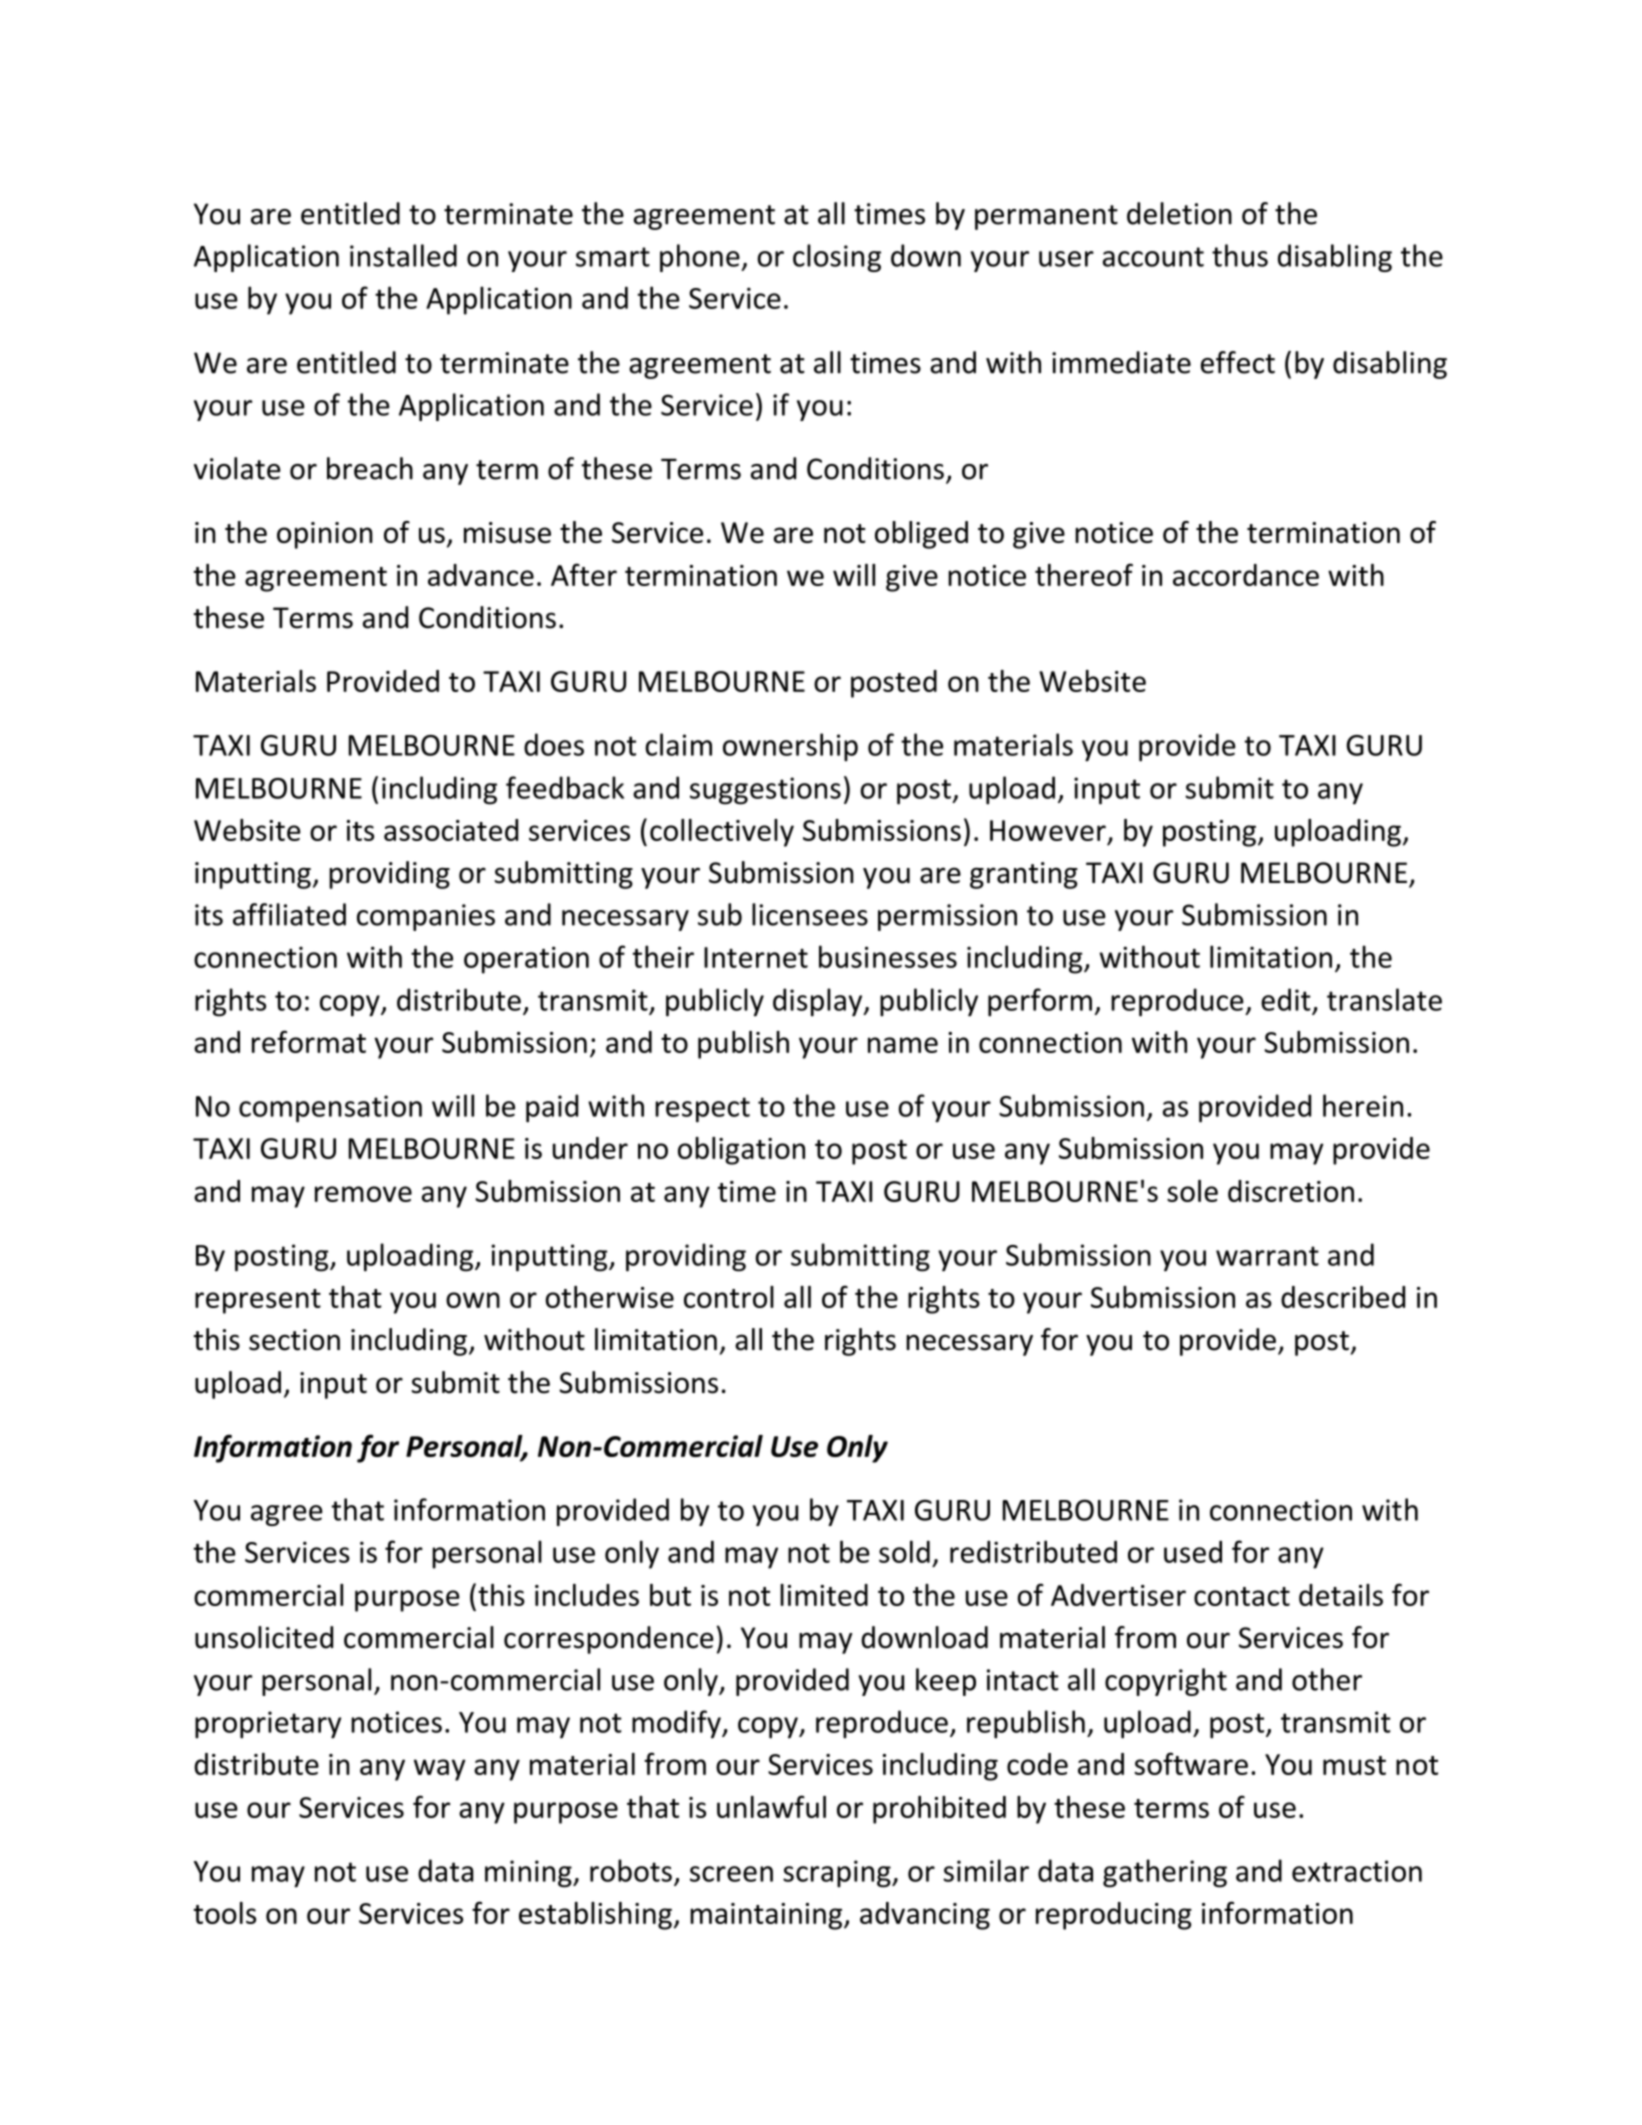  I want to click on closing, so click(837, 258).
